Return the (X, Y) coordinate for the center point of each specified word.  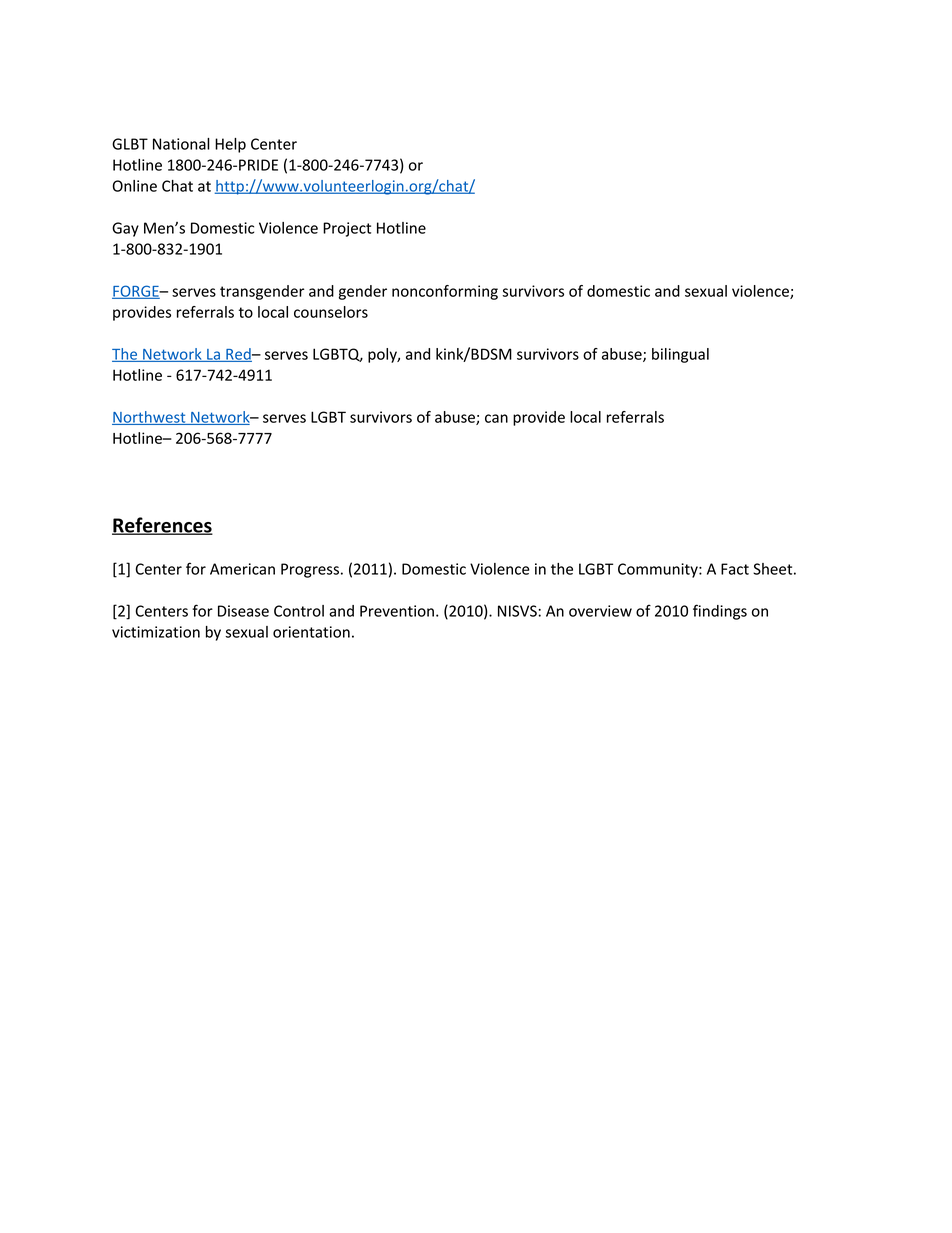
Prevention (397, 611)
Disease (243, 611)
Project (347, 229)
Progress (310, 570)
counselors (331, 312)
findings (720, 612)
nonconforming (445, 292)
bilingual (680, 355)
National (181, 144)
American (242, 569)
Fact (735, 569)
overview (600, 611)
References (162, 526)
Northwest (150, 418)
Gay (125, 229)
